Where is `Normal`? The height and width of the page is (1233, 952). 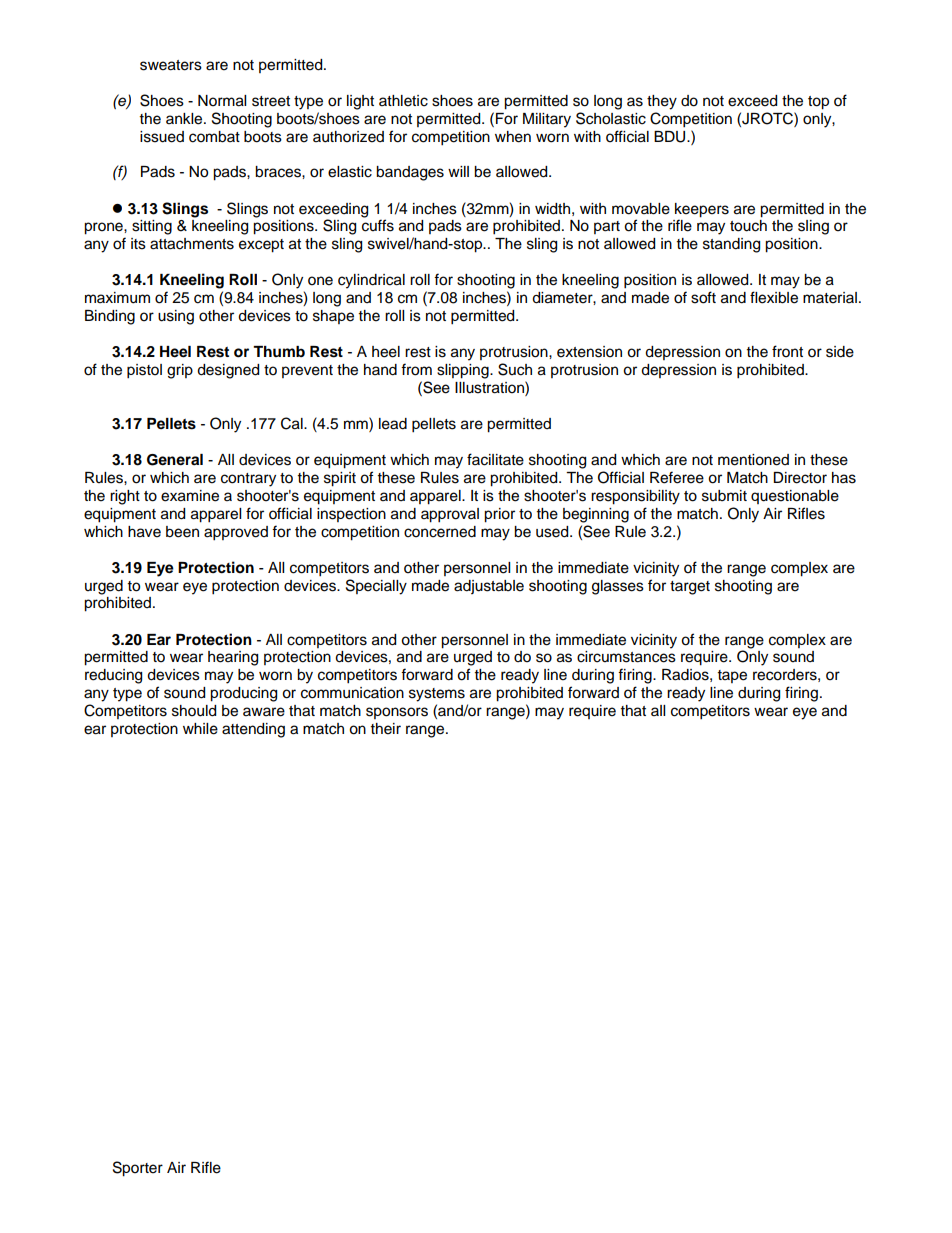
Normal is located at coordinates (222, 101).
